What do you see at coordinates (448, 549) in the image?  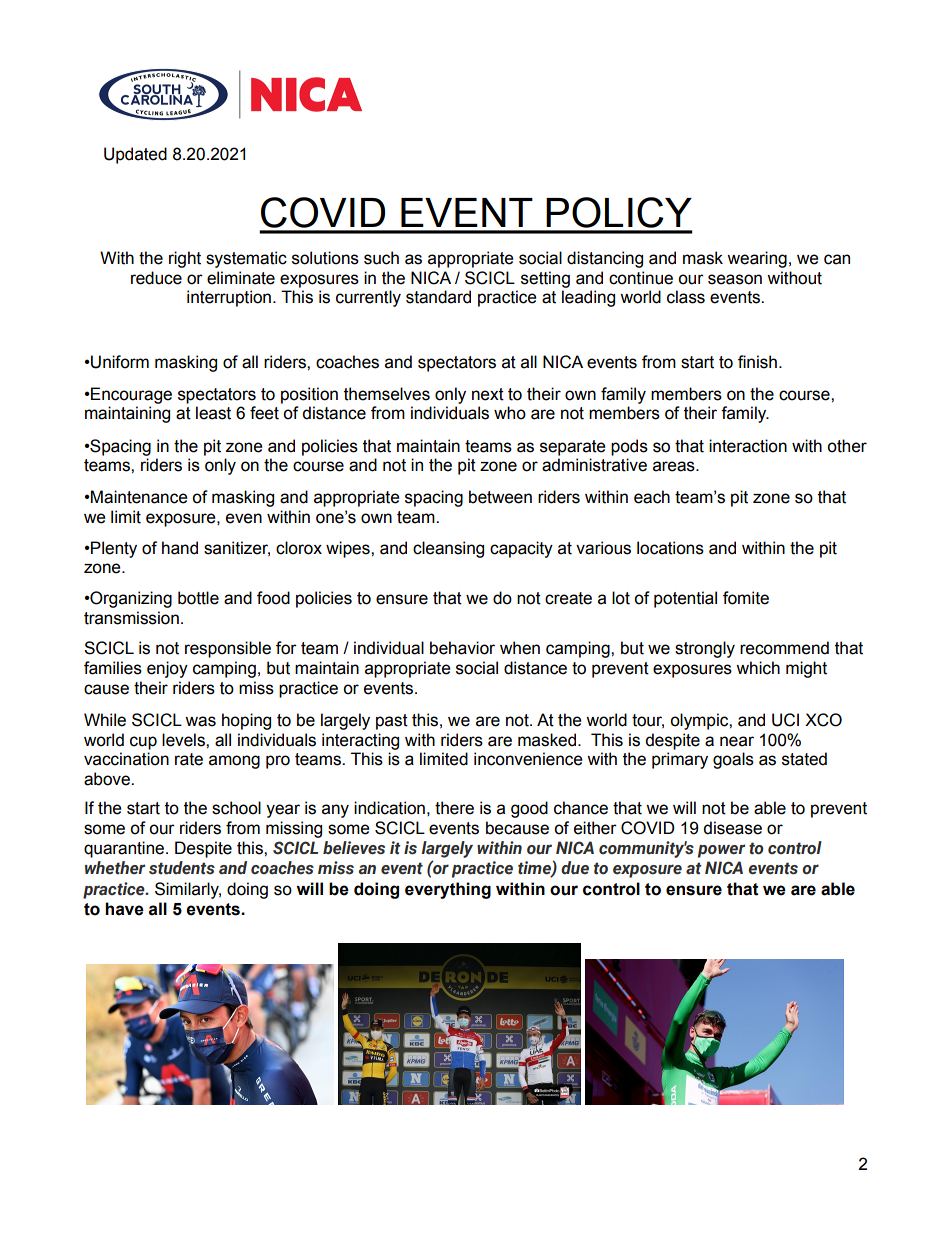 I see `cleansing` at bounding box center [448, 549].
